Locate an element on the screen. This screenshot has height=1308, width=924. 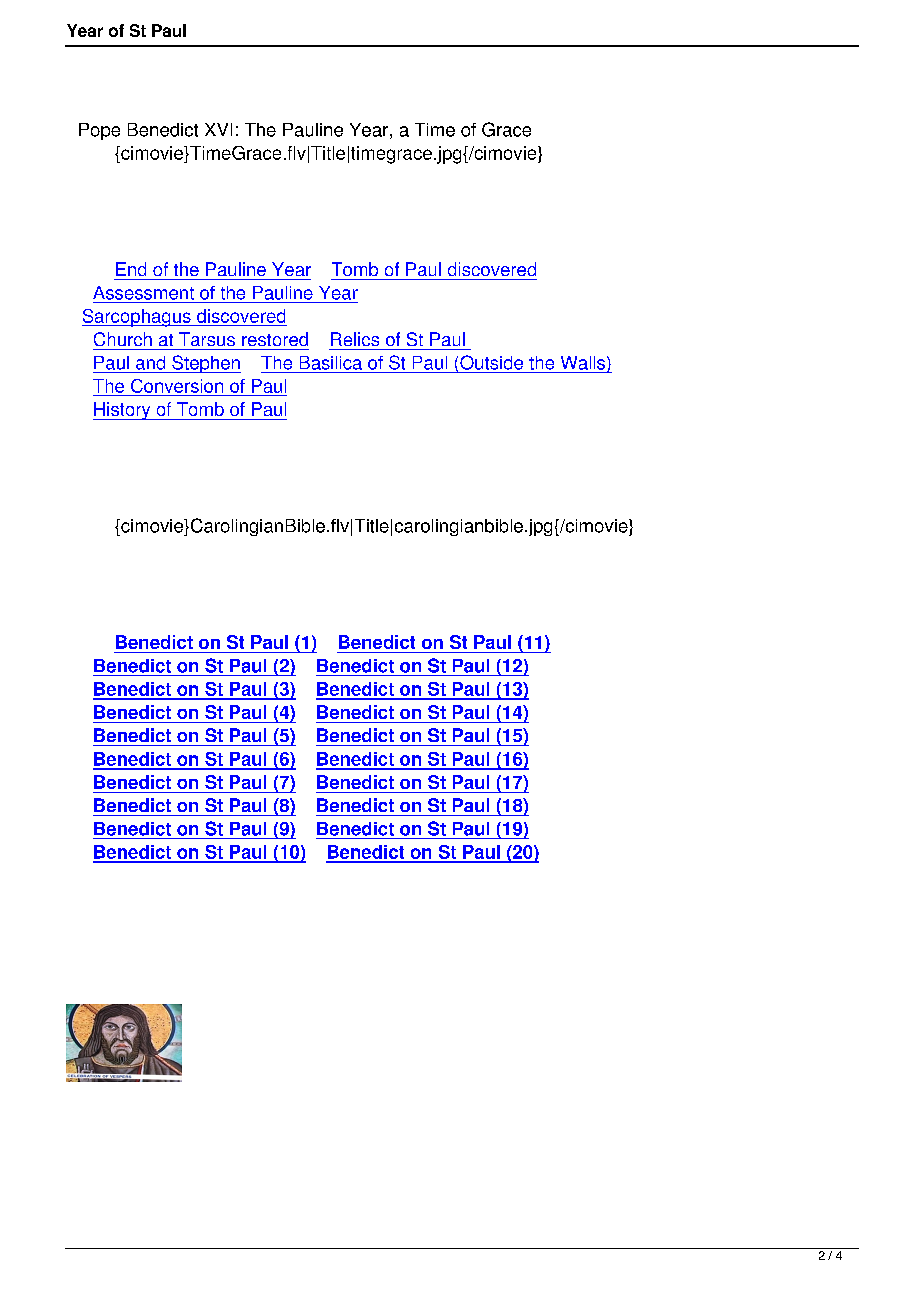
Assessment is located at coordinates (143, 293).
